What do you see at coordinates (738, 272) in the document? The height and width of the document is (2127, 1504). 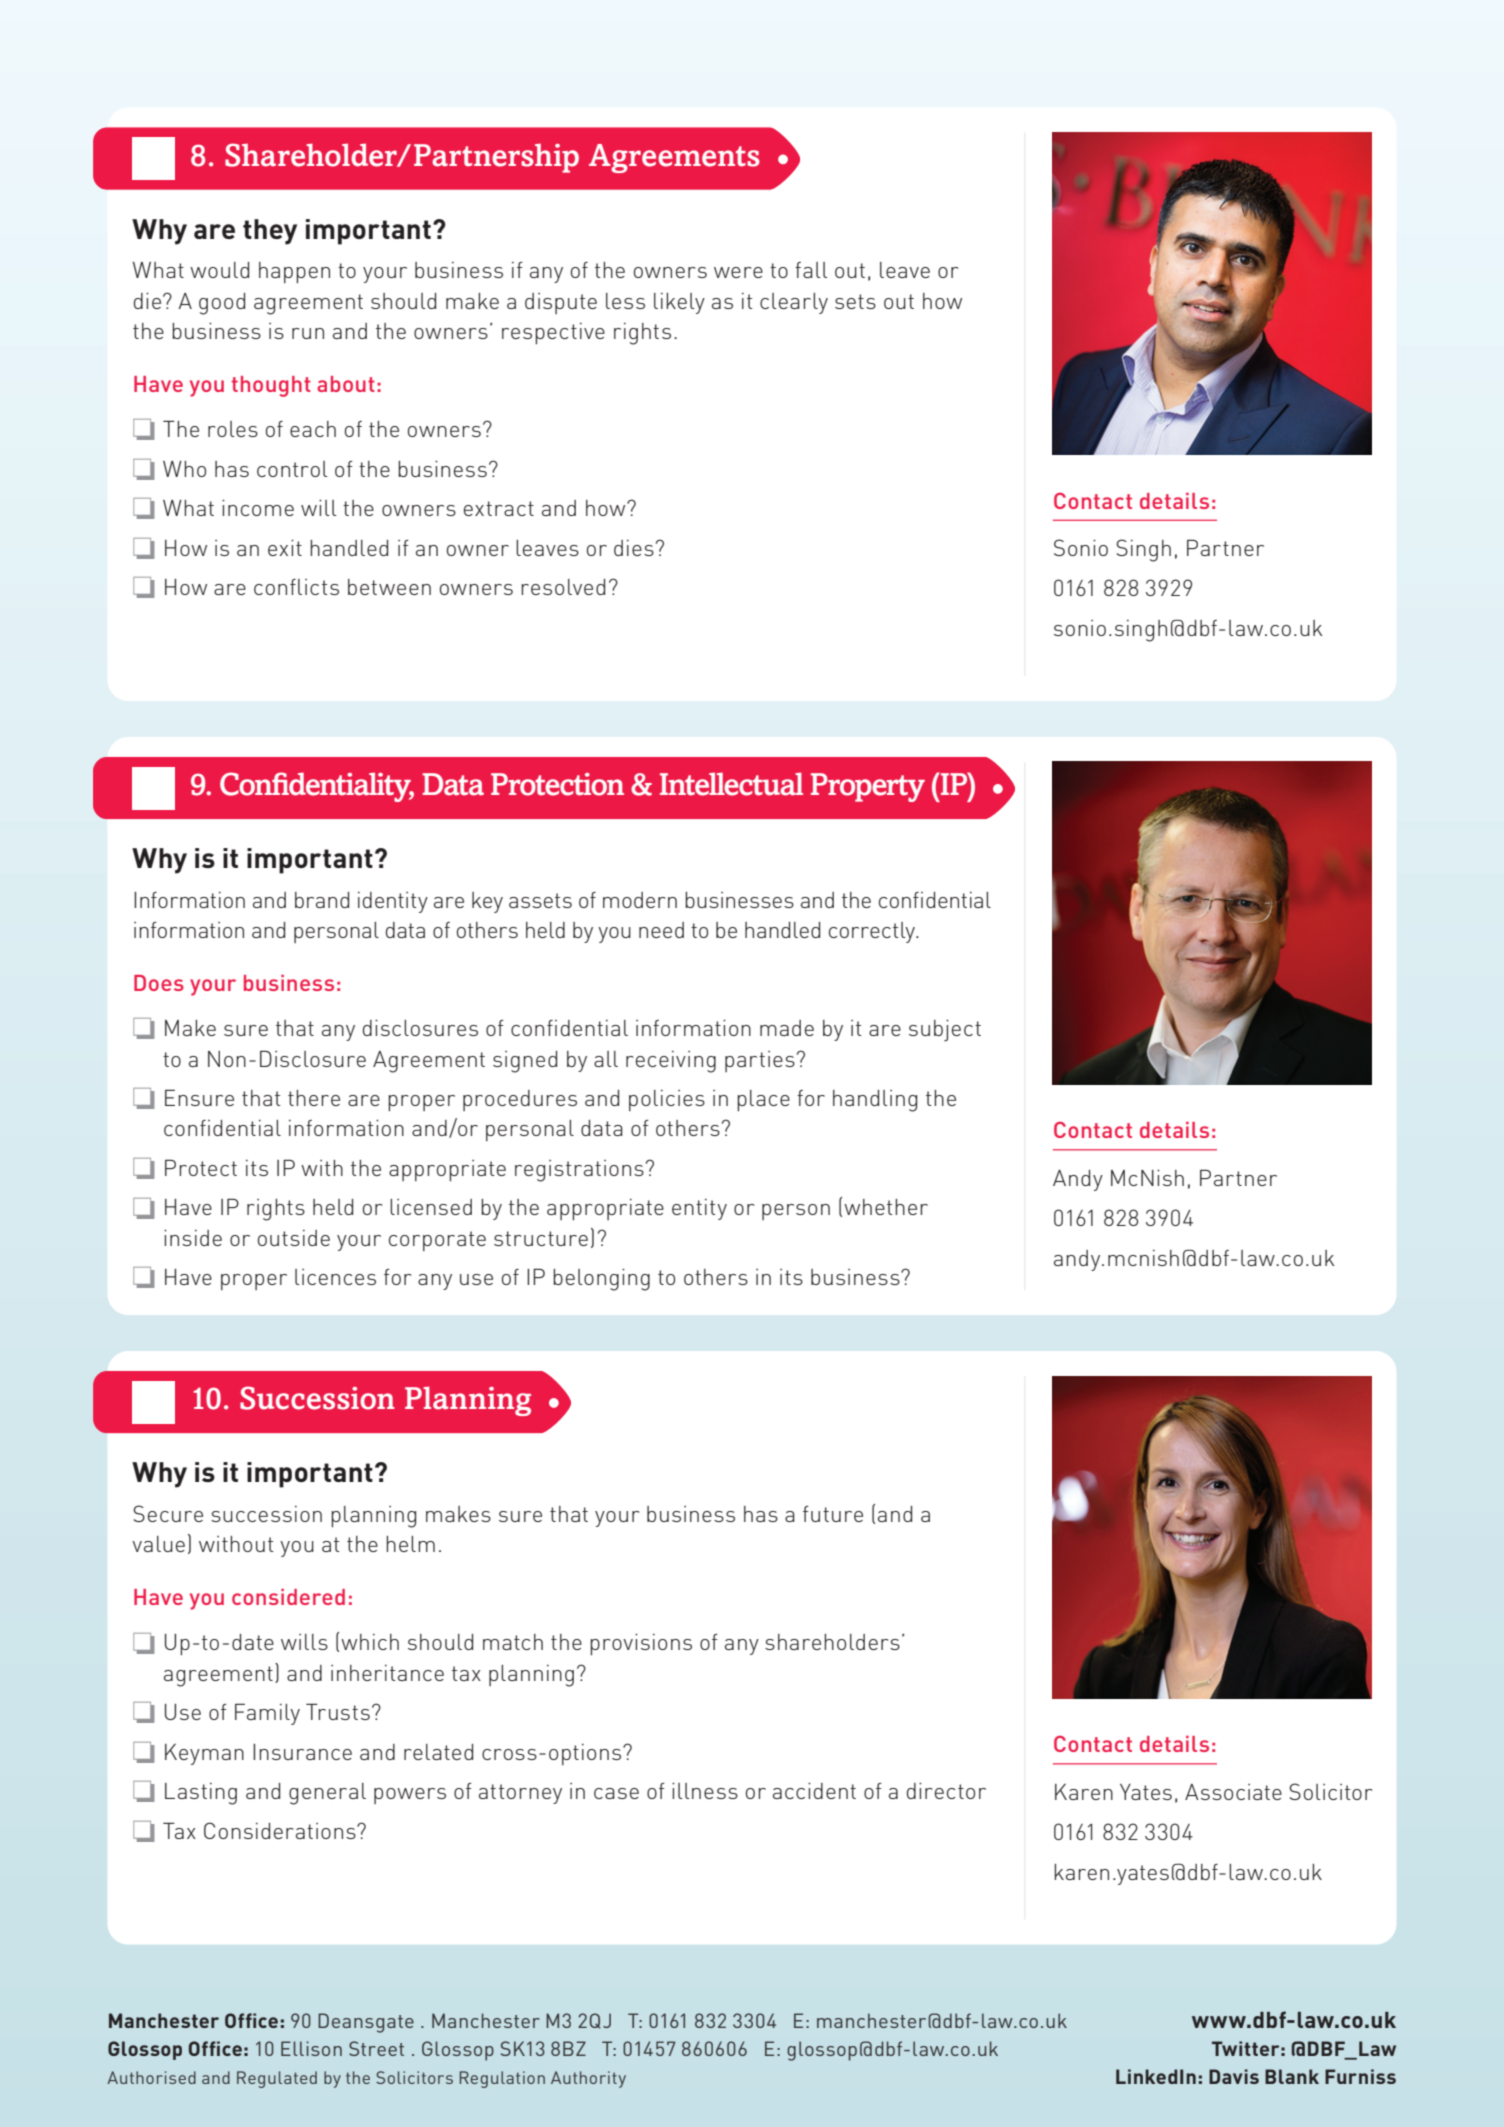 I see `were` at bounding box center [738, 272].
